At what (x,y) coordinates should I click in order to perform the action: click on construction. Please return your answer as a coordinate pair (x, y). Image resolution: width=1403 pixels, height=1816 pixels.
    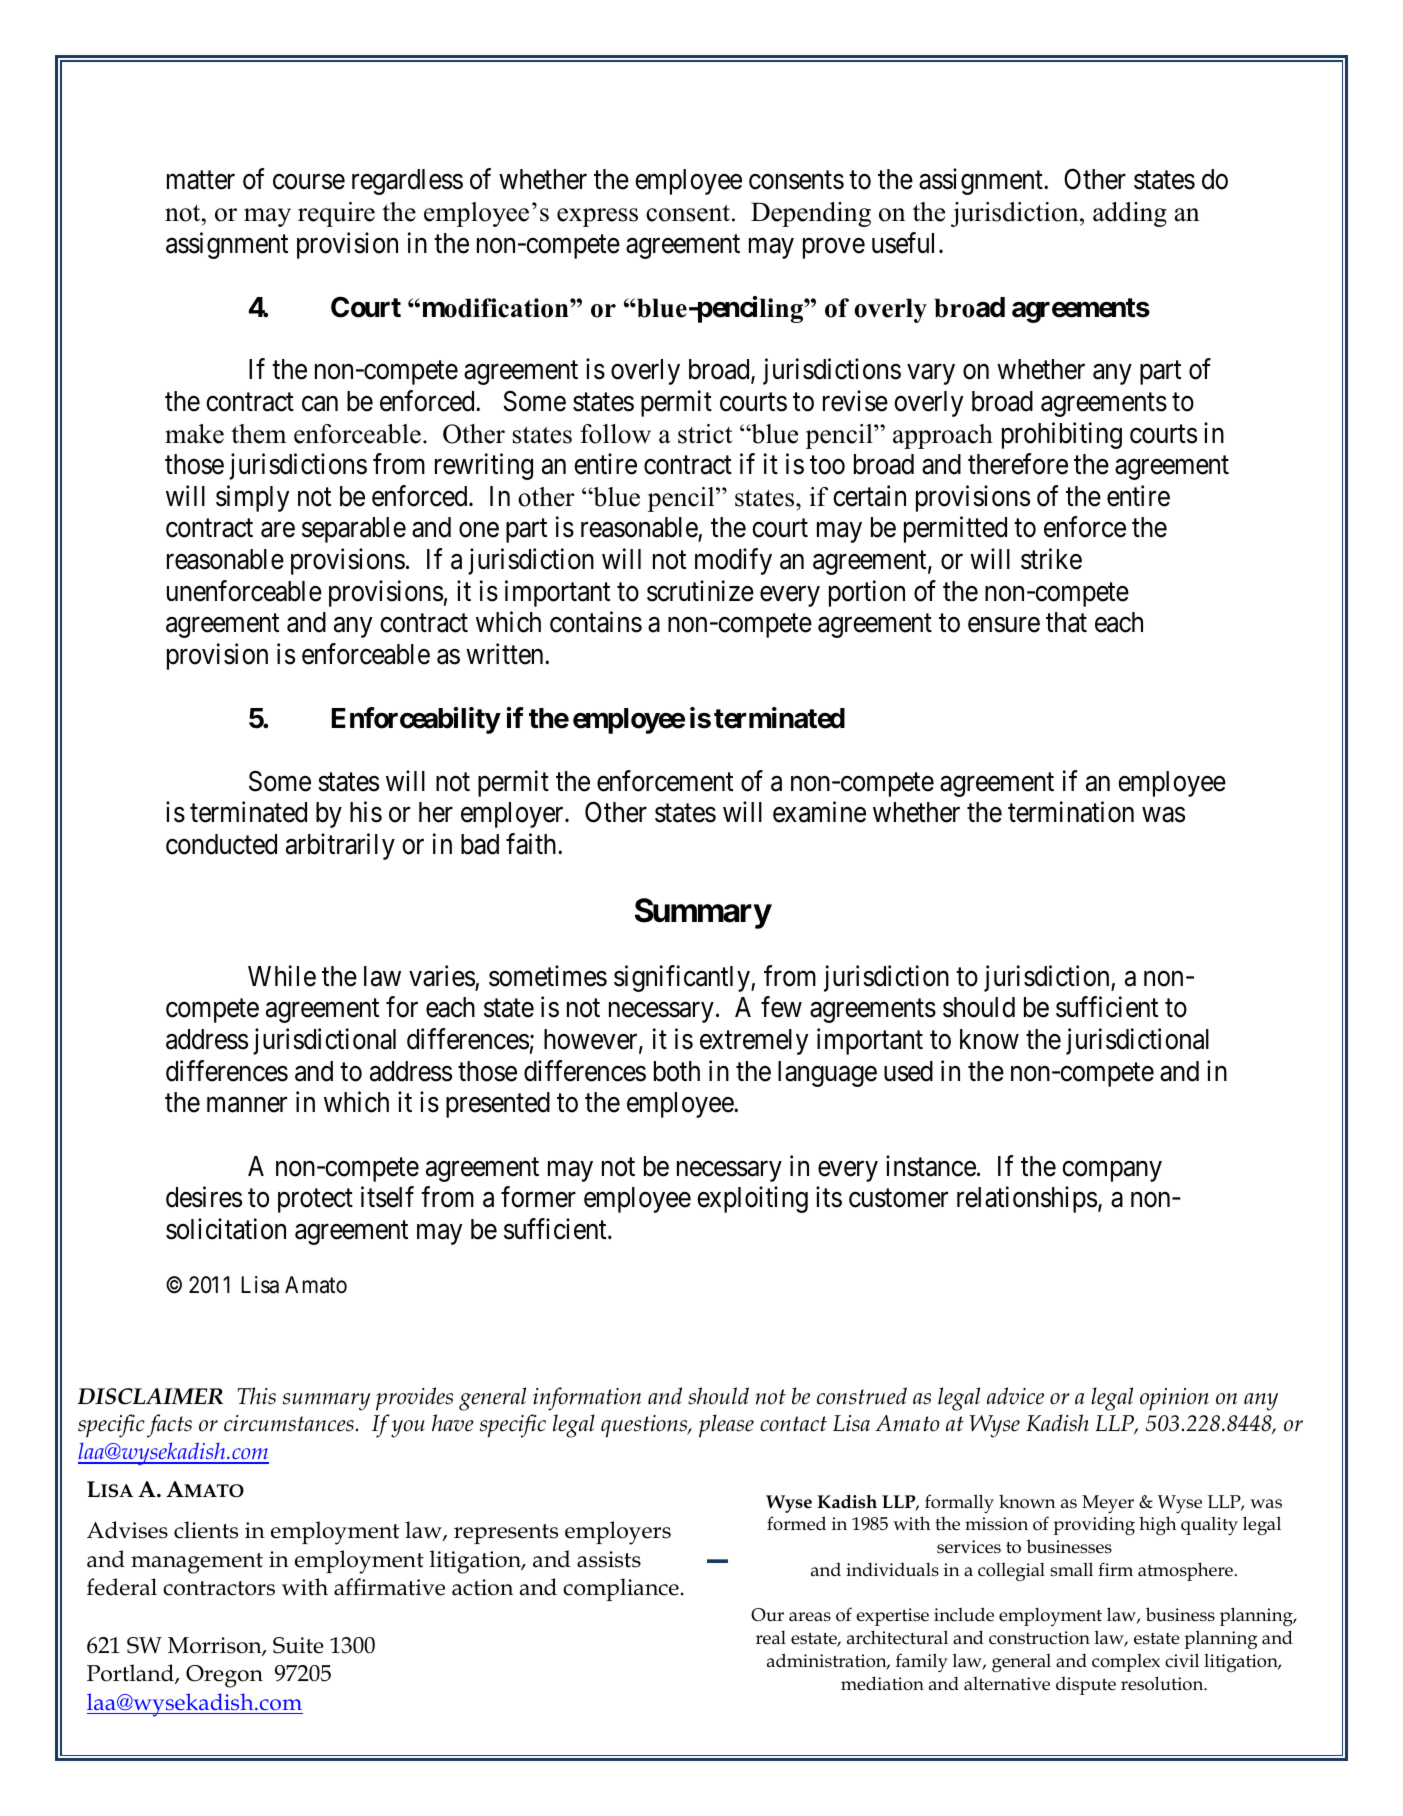
    Looking at the image, I should click on (1039, 1638).
